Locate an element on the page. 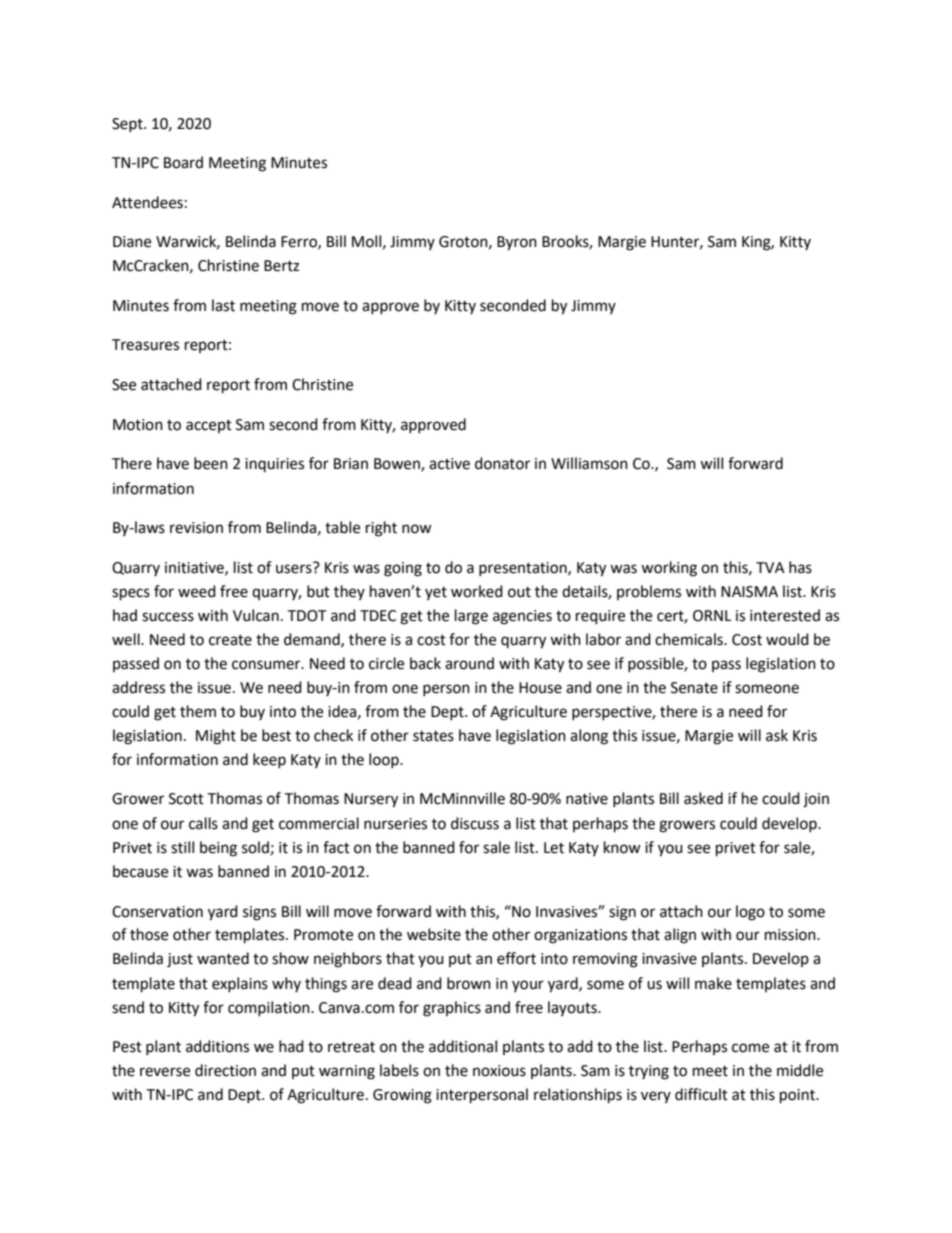 The width and height of the document is (952, 1233). Byron is located at coordinates (517, 243).
